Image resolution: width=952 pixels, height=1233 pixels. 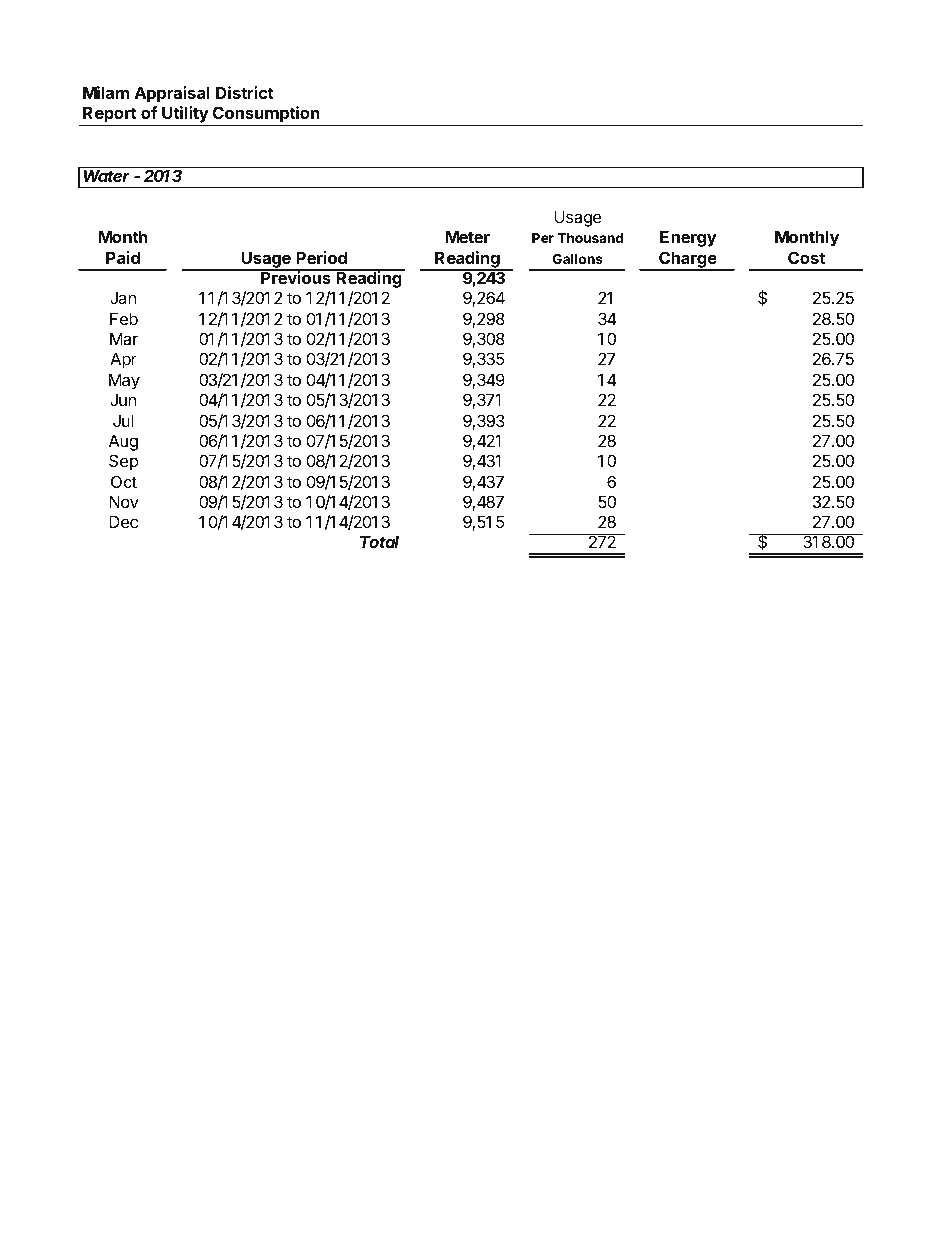 I want to click on Charge, so click(x=687, y=260).
